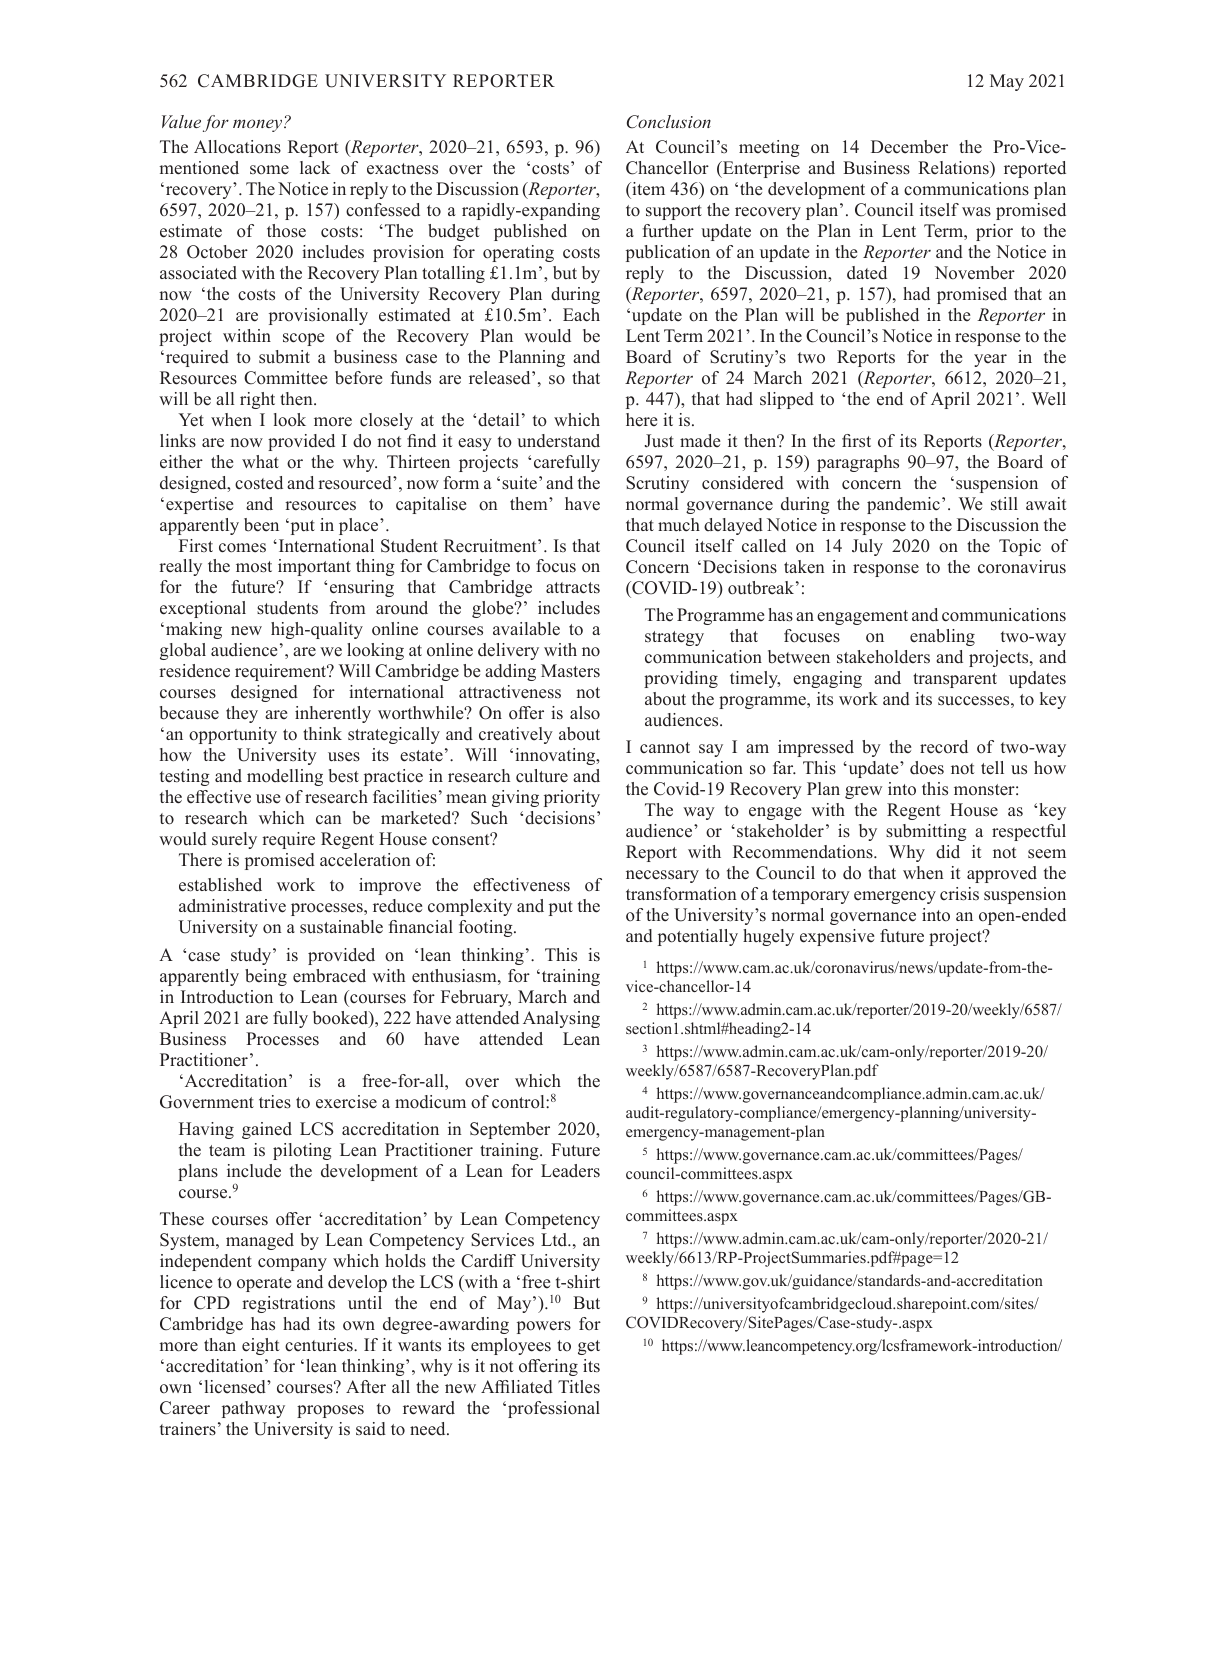  I want to click on item, so click(647, 189).
